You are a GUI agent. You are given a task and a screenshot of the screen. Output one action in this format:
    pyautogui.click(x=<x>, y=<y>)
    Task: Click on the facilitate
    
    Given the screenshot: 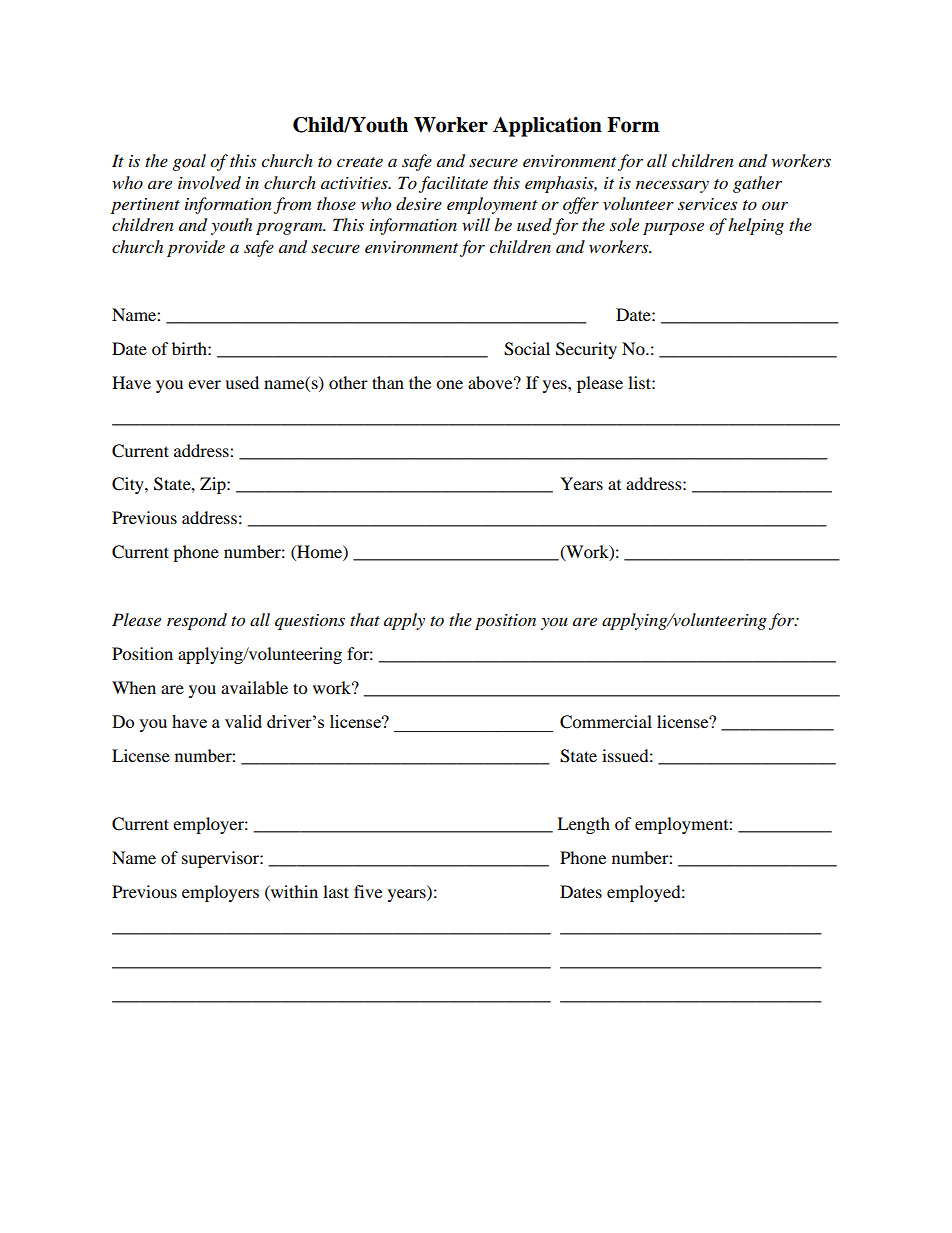 What is the action you would take?
    pyautogui.click(x=453, y=184)
